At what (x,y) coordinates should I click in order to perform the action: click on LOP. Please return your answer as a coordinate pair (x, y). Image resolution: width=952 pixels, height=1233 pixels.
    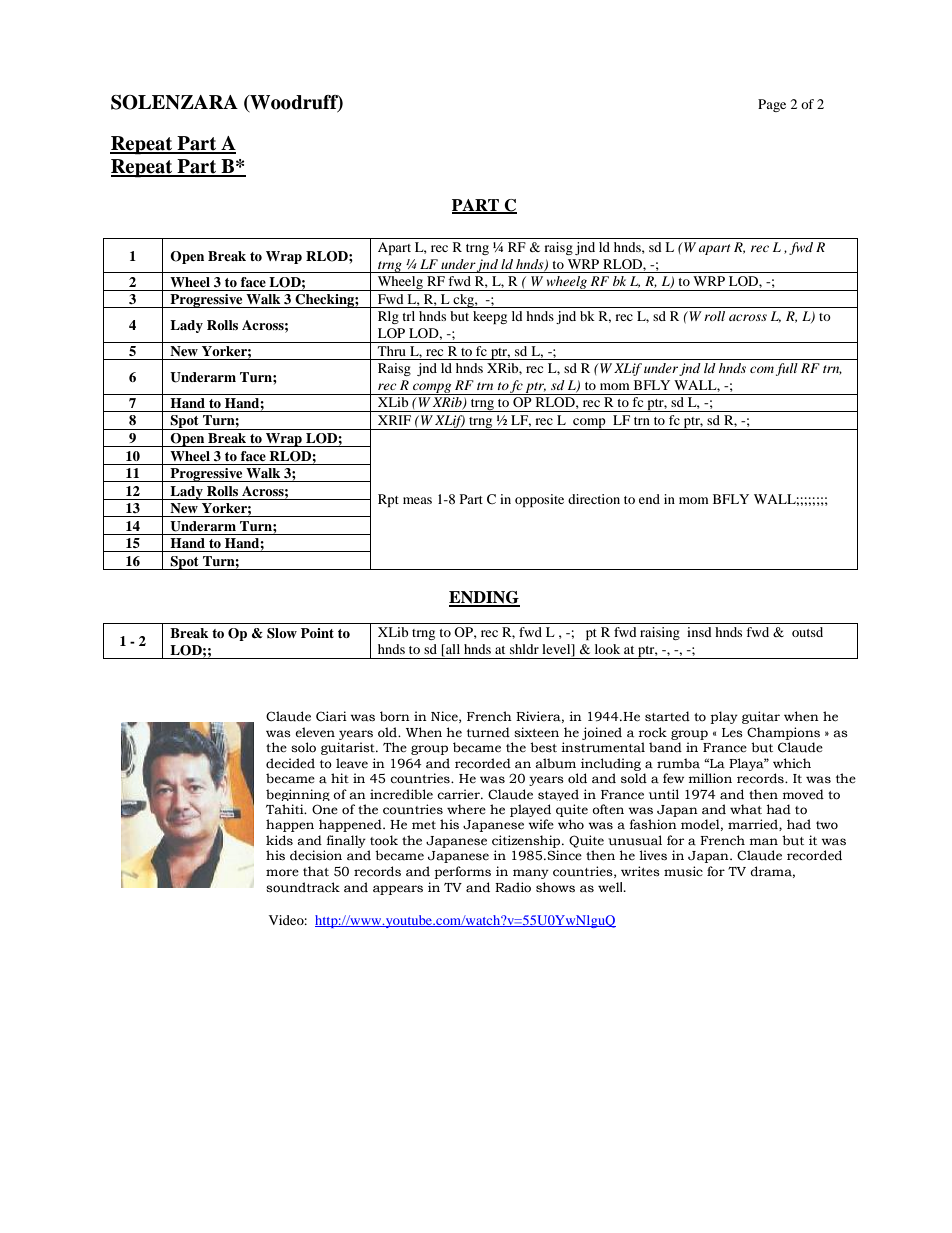
    Looking at the image, I should click on (391, 333).
